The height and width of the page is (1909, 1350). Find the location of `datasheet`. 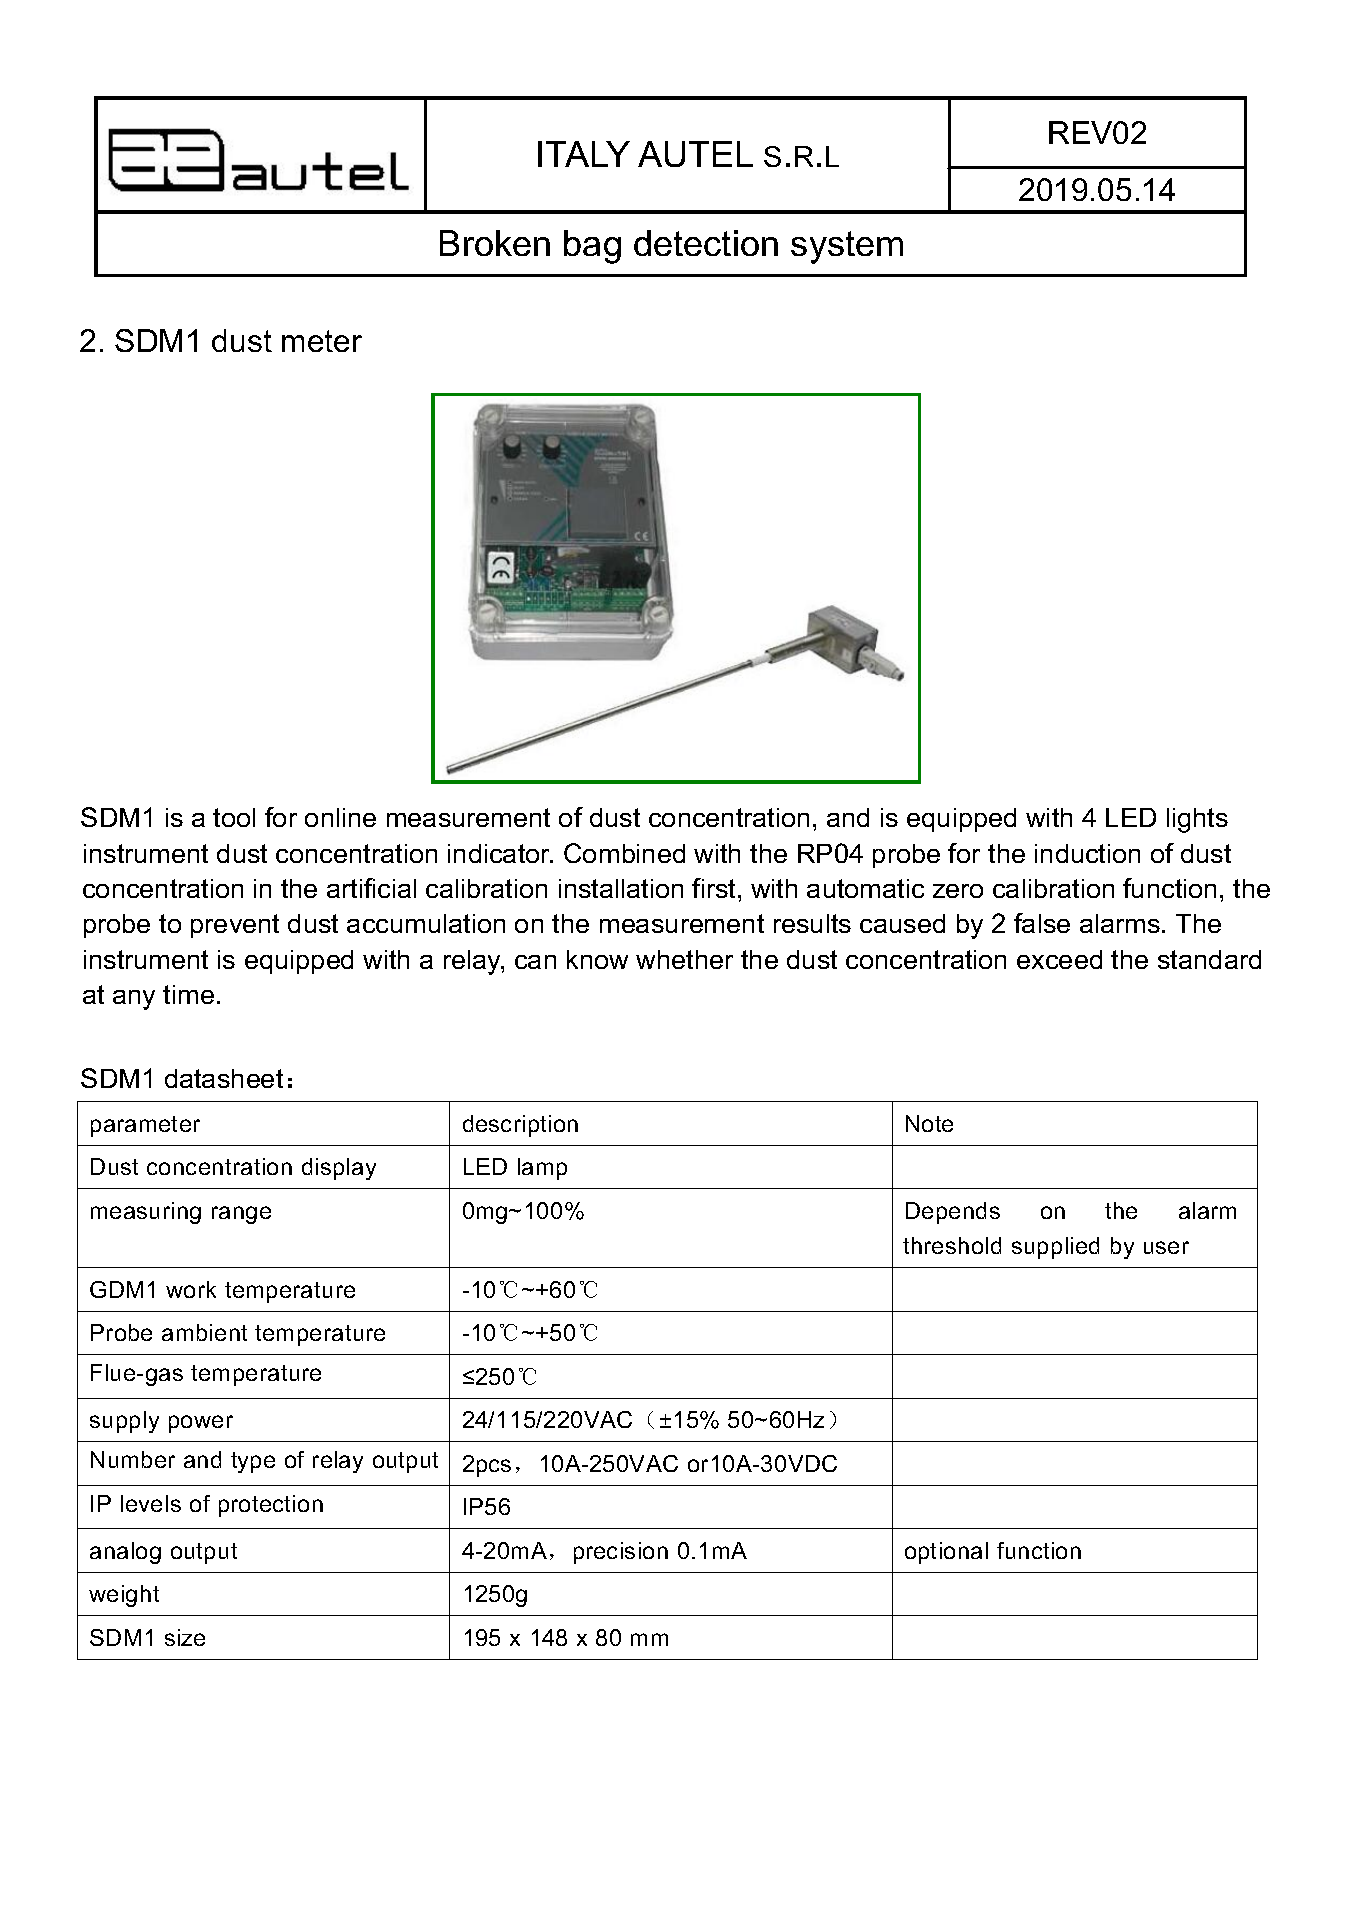

datasheet is located at coordinates (224, 1078).
